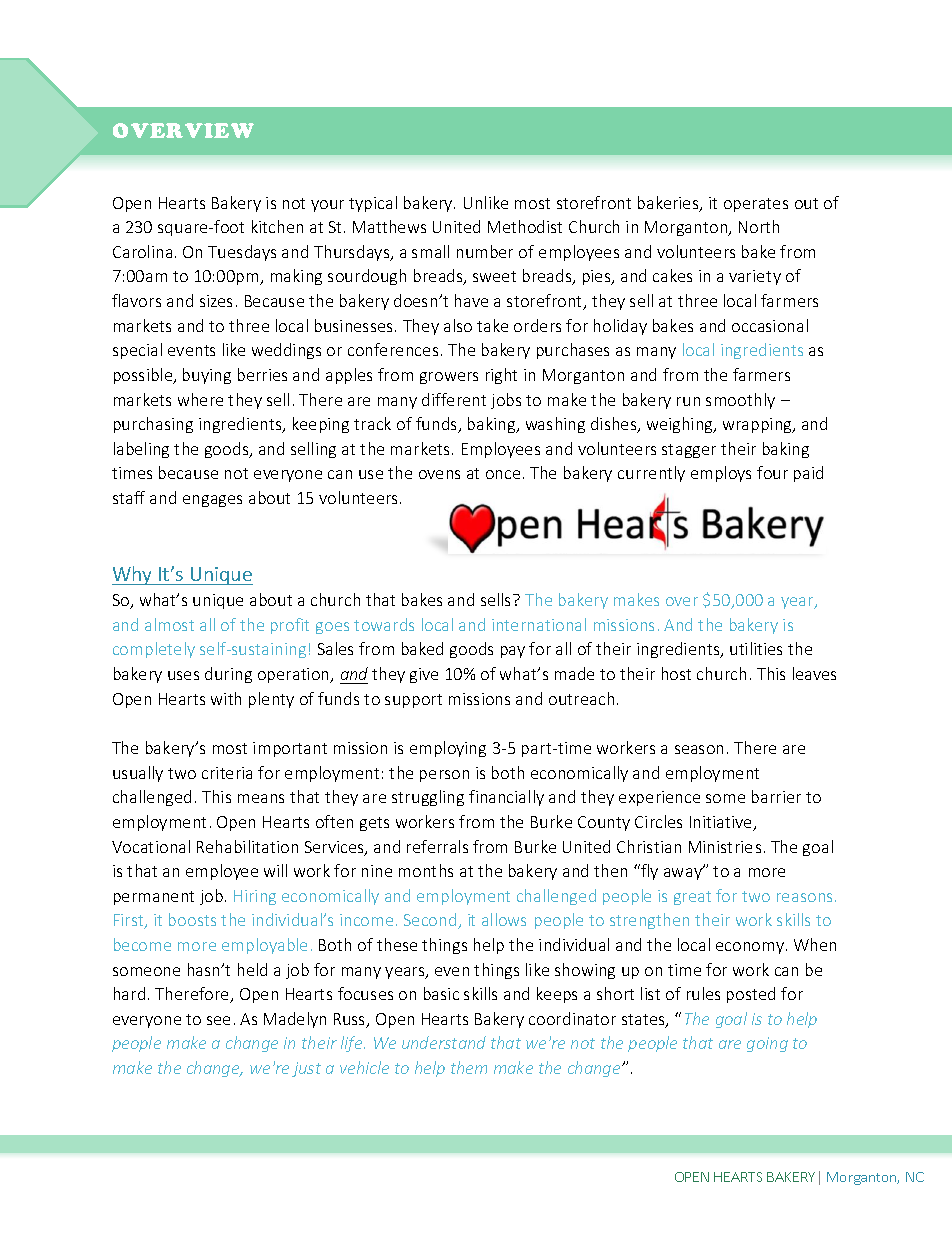  What do you see at coordinates (721, 474) in the screenshot?
I see `employs` at bounding box center [721, 474].
